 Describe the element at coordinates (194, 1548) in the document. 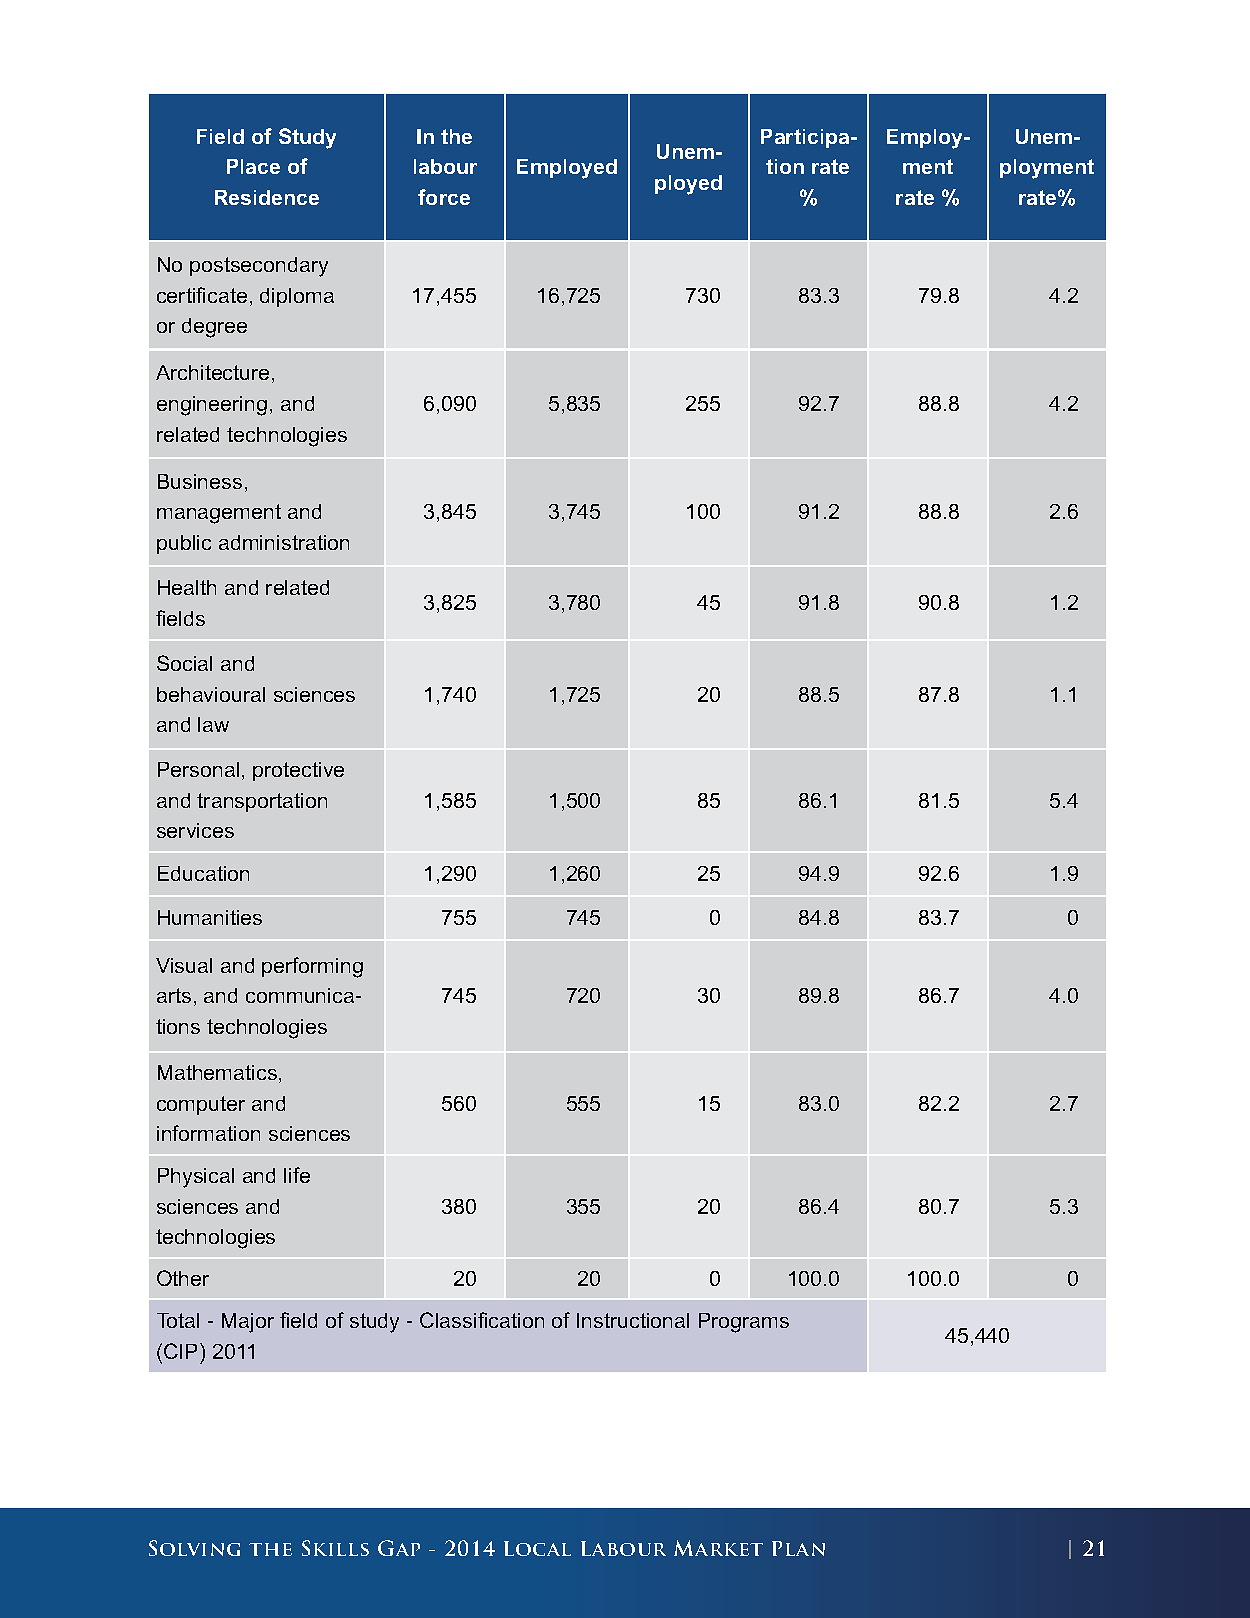

I see `Solving` at that location.
